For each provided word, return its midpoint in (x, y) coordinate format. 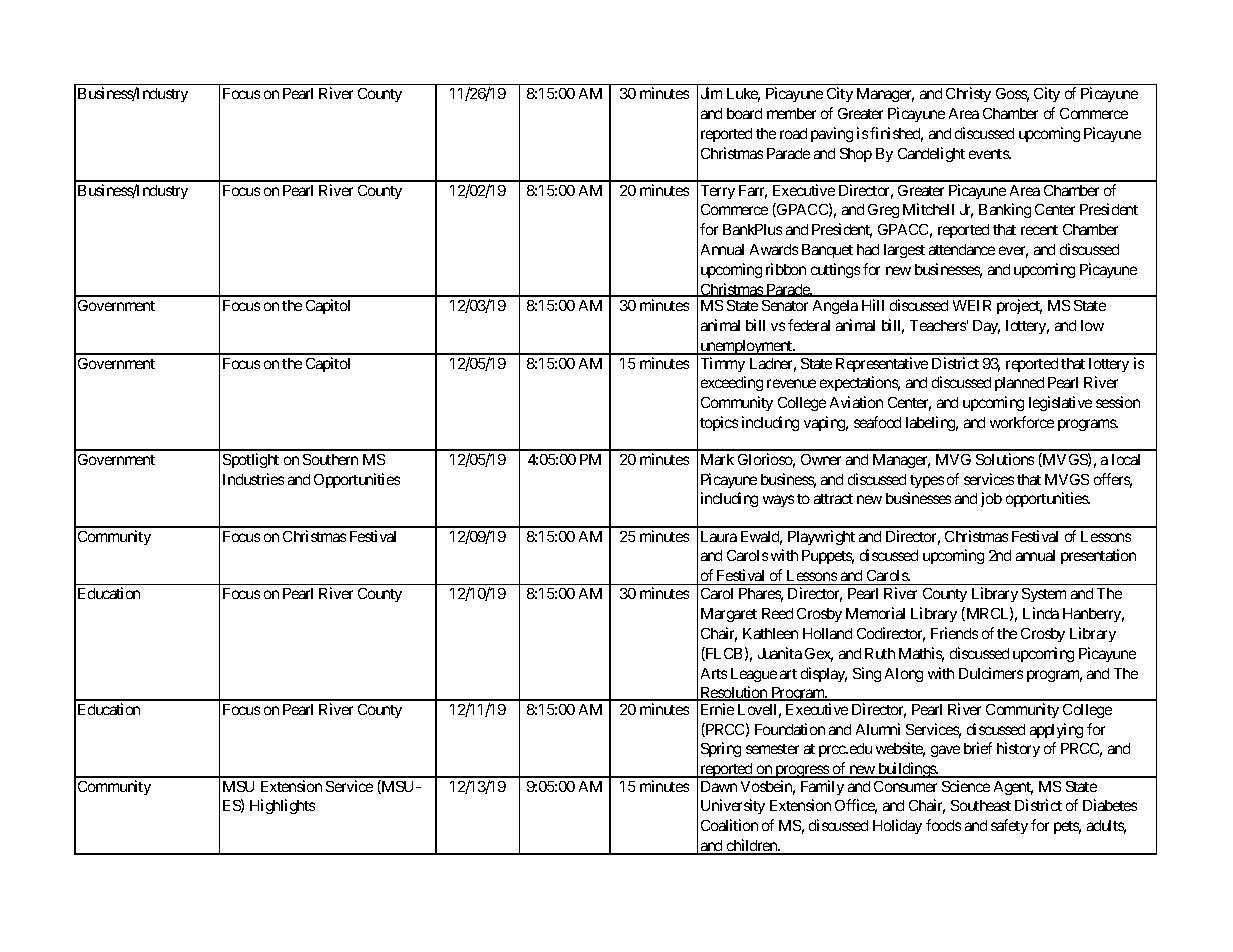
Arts (714, 673)
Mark (717, 459)
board (744, 113)
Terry (718, 192)
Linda (1041, 613)
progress (801, 771)
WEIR (972, 305)
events (989, 154)
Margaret (729, 615)
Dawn (719, 786)
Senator (785, 305)
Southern (330, 459)
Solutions (1005, 459)
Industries (253, 479)
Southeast (981, 805)
